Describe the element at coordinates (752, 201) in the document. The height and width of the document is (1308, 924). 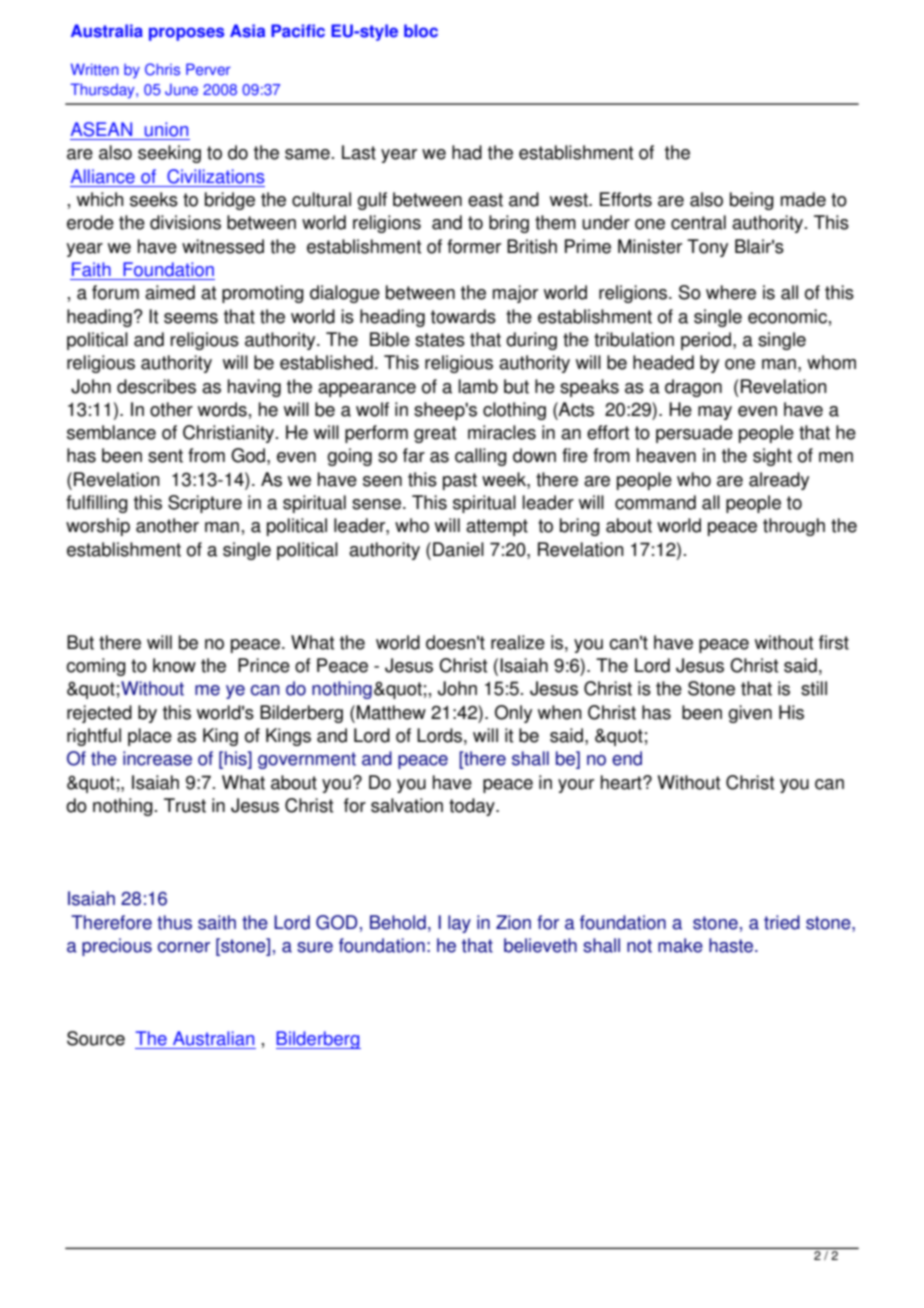
I see `being` at that location.
